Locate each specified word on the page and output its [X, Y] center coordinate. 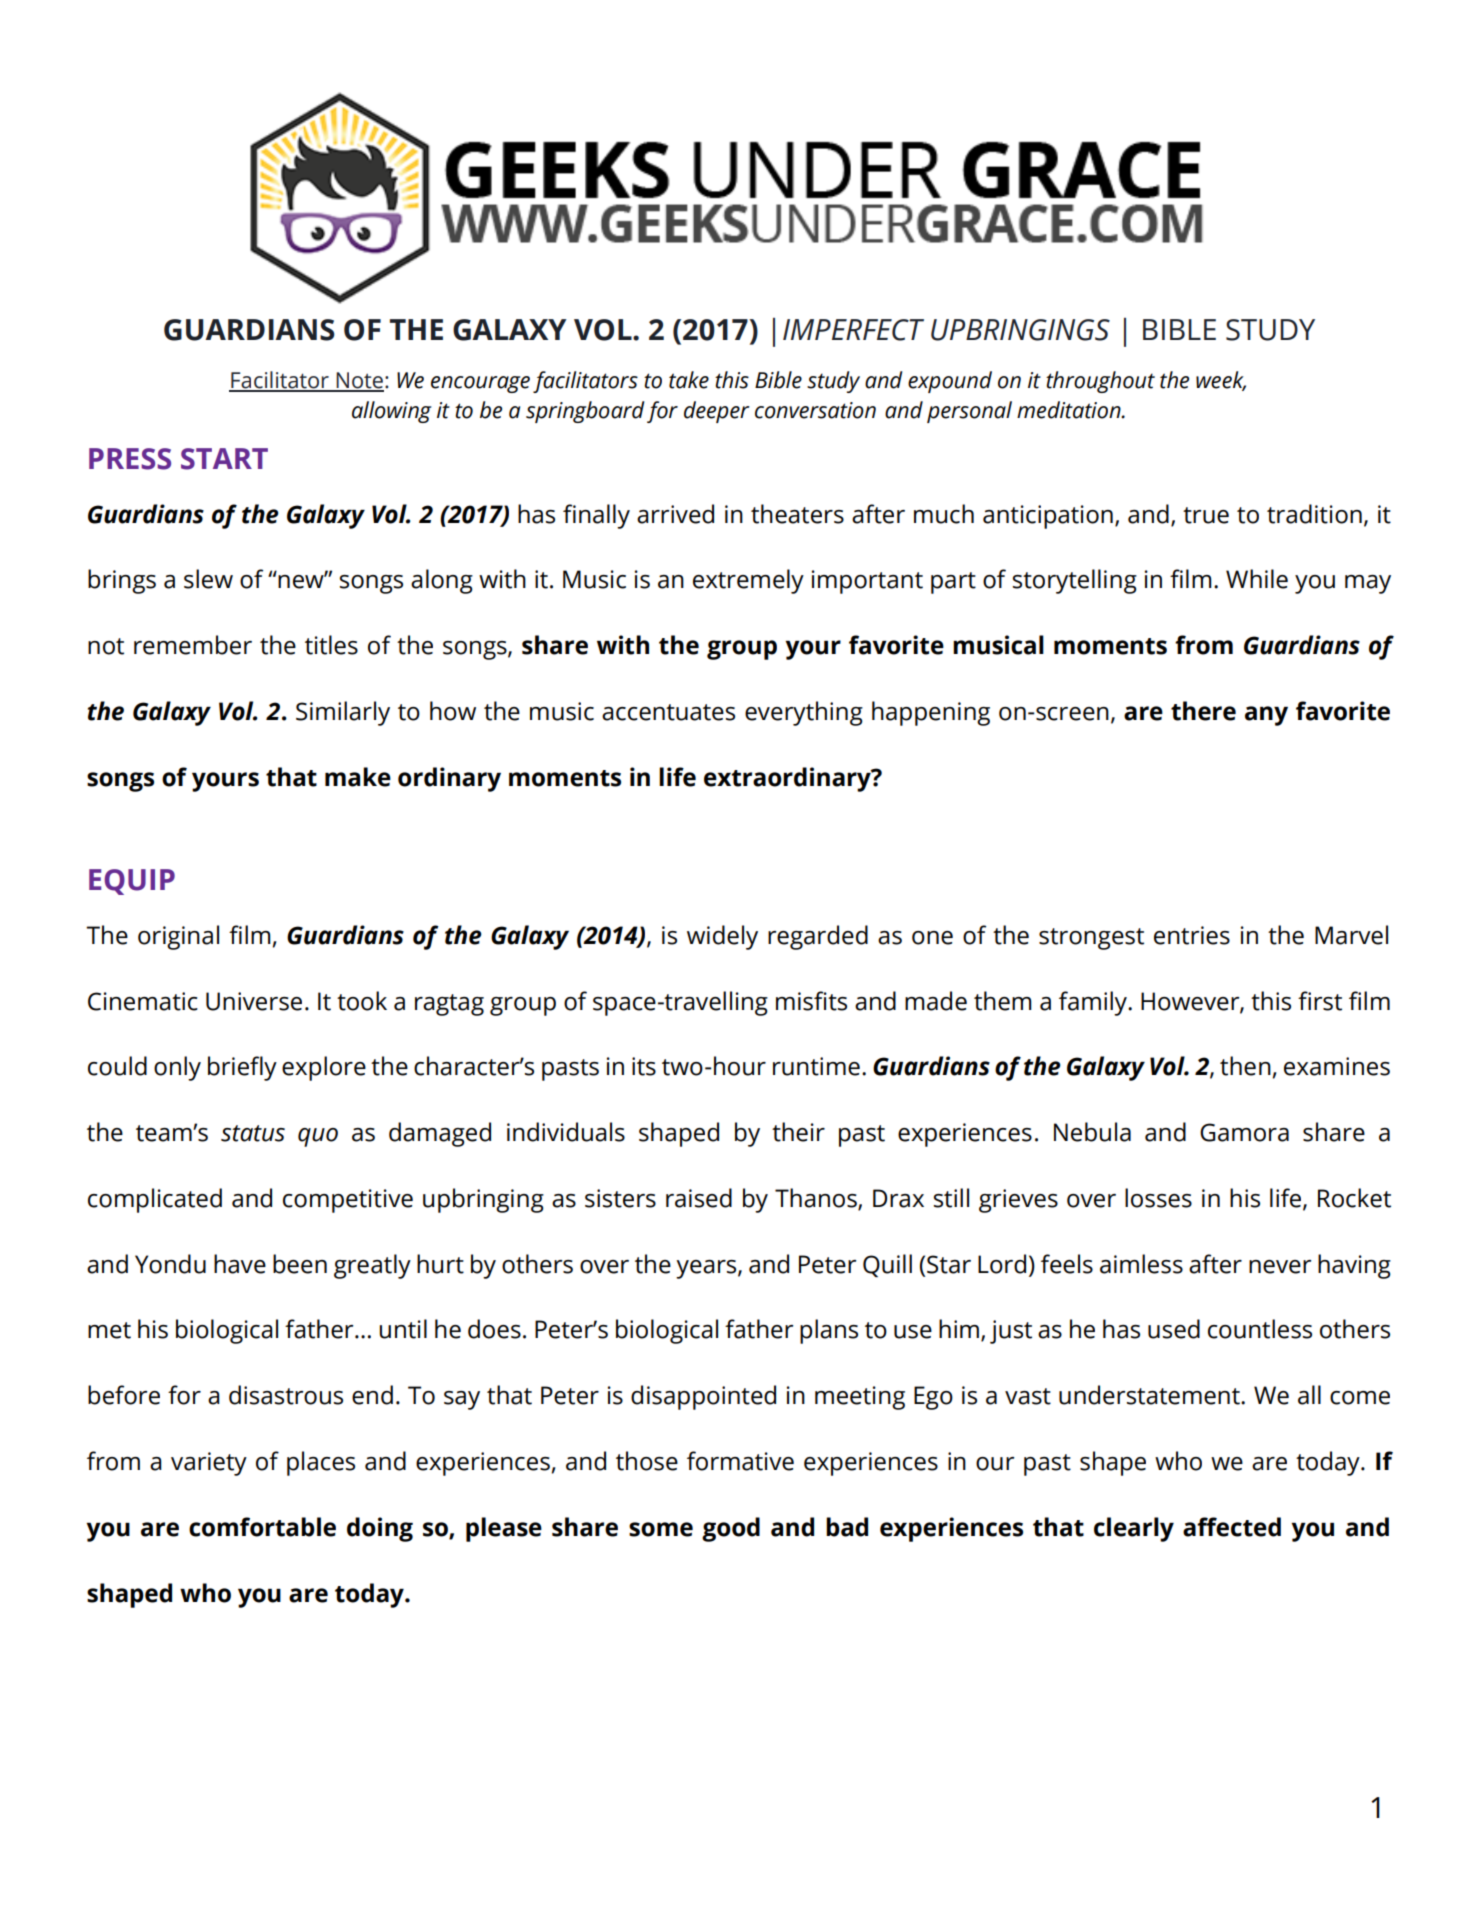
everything [804, 713]
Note [359, 381]
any [1266, 716]
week [1221, 381]
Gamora [1244, 1132]
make [358, 777]
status [253, 1133]
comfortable [262, 1527]
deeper [717, 412]
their [798, 1132]
